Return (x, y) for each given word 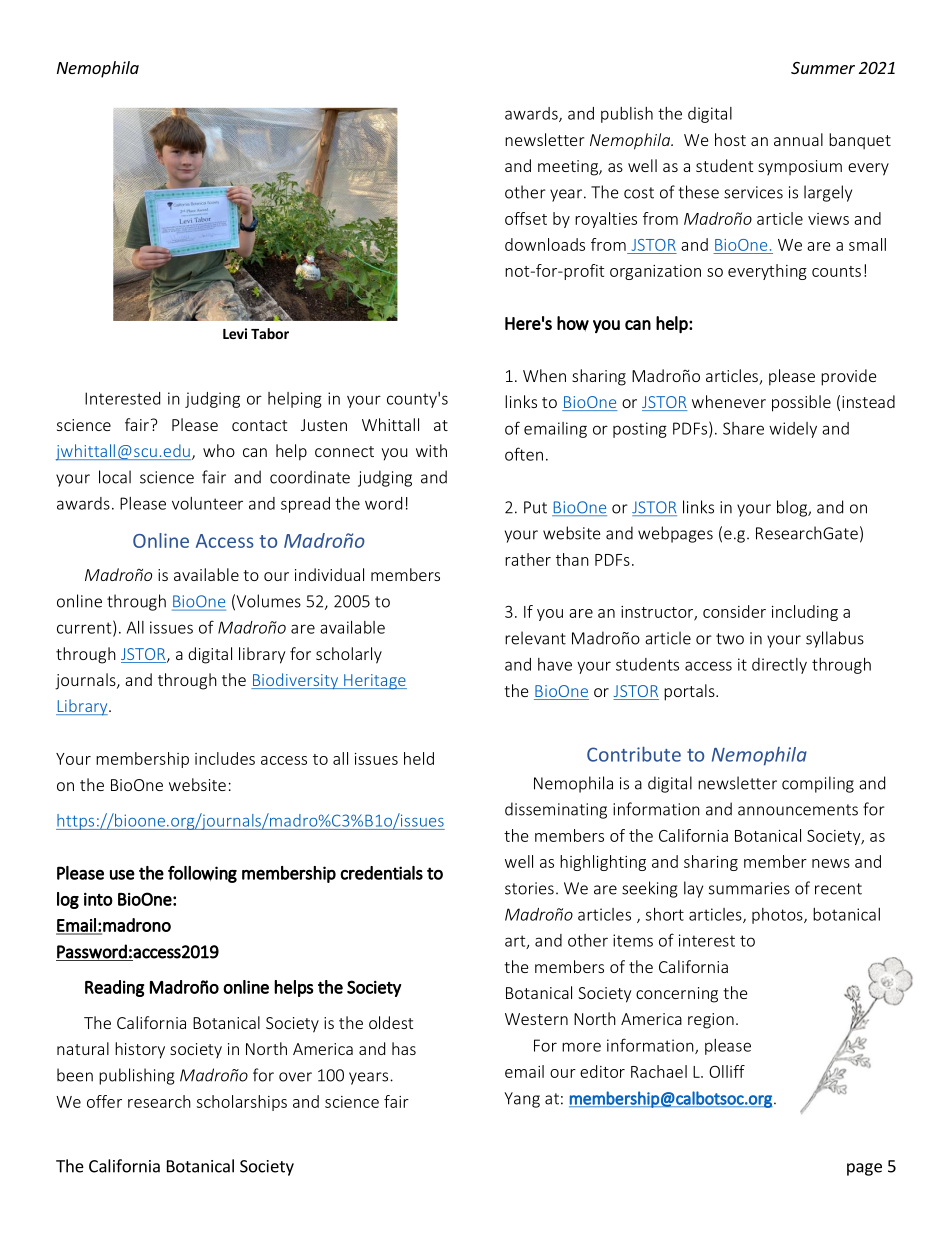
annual (798, 139)
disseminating (556, 810)
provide (848, 377)
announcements (798, 810)
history (140, 1050)
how (573, 324)
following (202, 874)
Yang (522, 1100)
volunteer (207, 503)
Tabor (270, 333)
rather (528, 559)
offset (526, 218)
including (805, 613)
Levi (235, 333)
